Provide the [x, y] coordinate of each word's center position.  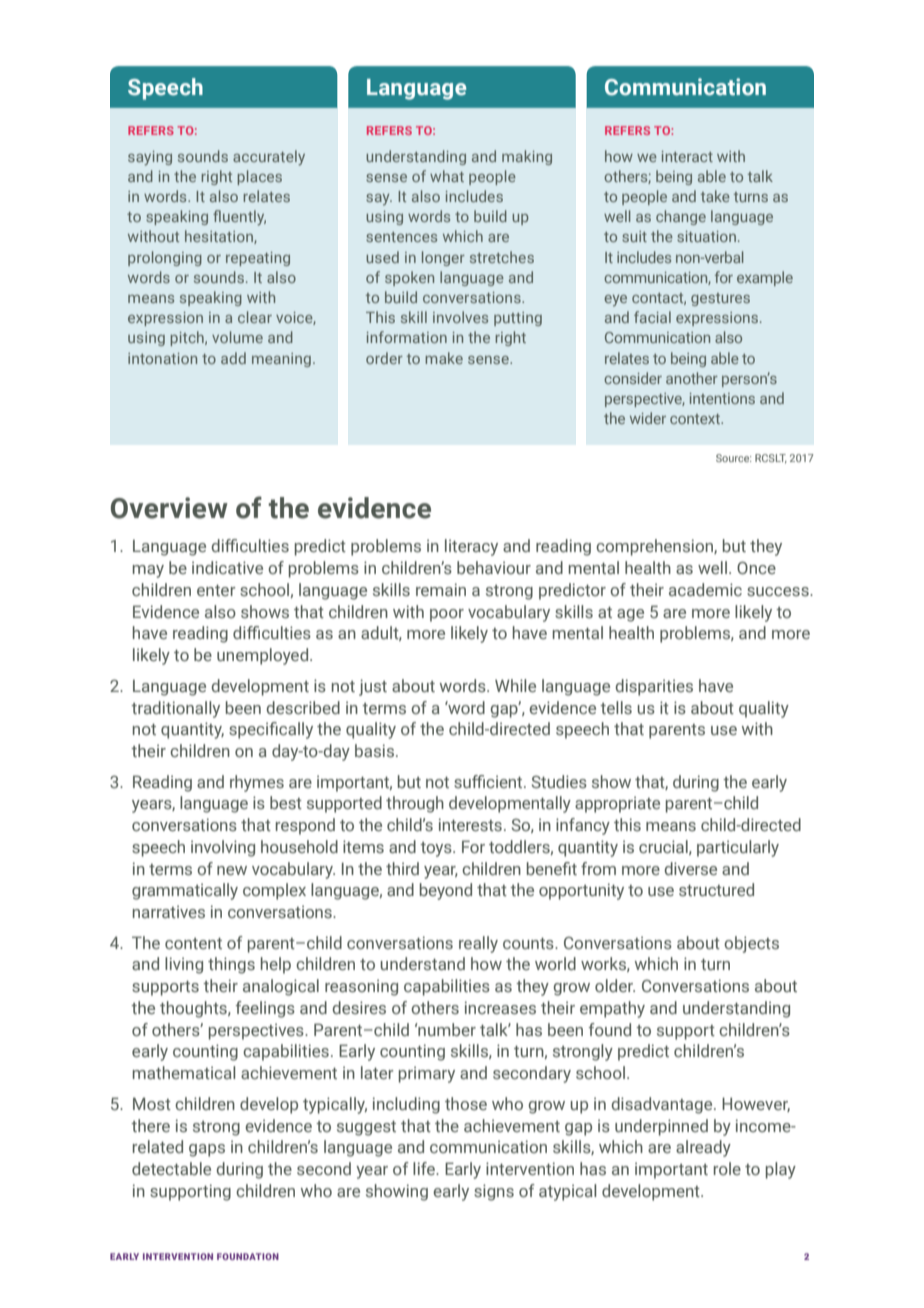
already [703, 1148]
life [425, 1168]
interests [470, 824]
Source [733, 458]
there [150, 1125]
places [259, 177]
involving [223, 848]
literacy [471, 547]
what [447, 176]
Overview [169, 508]
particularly [738, 848]
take [715, 196]
